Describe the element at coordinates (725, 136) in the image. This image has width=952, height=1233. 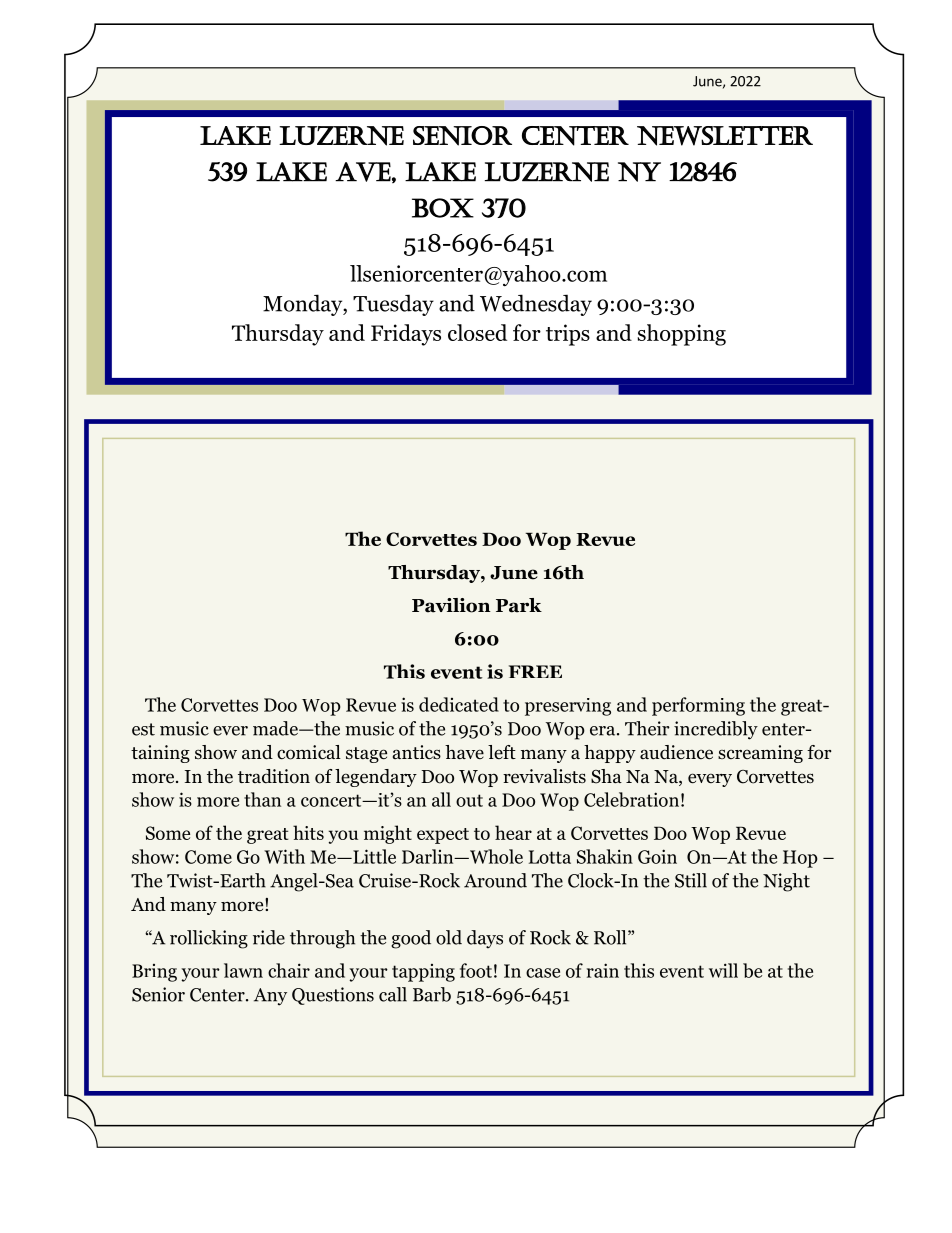
I see `Newsletter` at that location.
